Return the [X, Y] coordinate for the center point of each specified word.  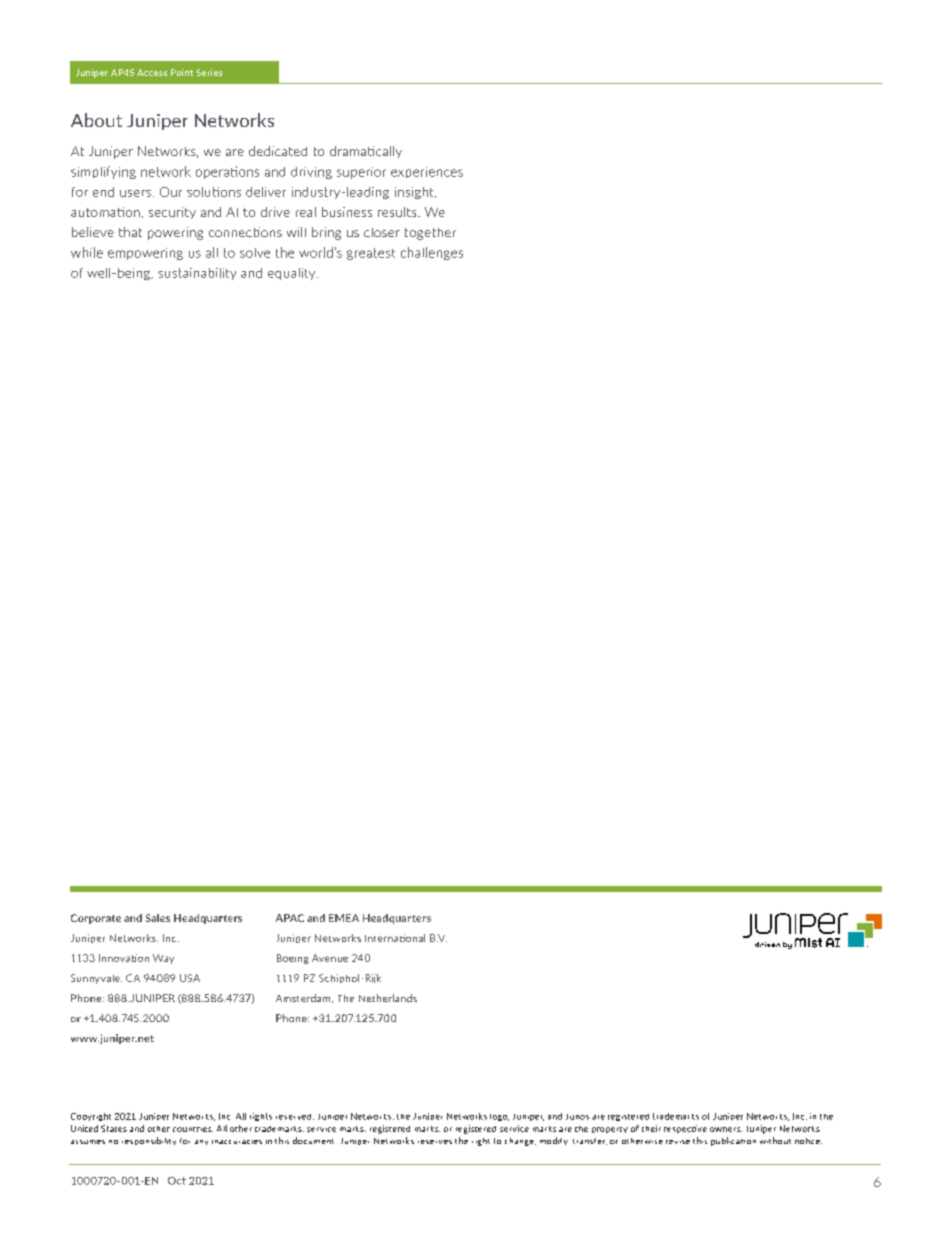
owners [726, 1129]
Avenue [330, 958]
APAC [290, 918]
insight [415, 193]
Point [182, 72]
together [430, 234]
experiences [427, 172]
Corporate [96, 919]
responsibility [149, 1141]
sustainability [197, 274]
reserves [435, 1142]
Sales [158, 918]
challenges [432, 253]
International [395, 938]
